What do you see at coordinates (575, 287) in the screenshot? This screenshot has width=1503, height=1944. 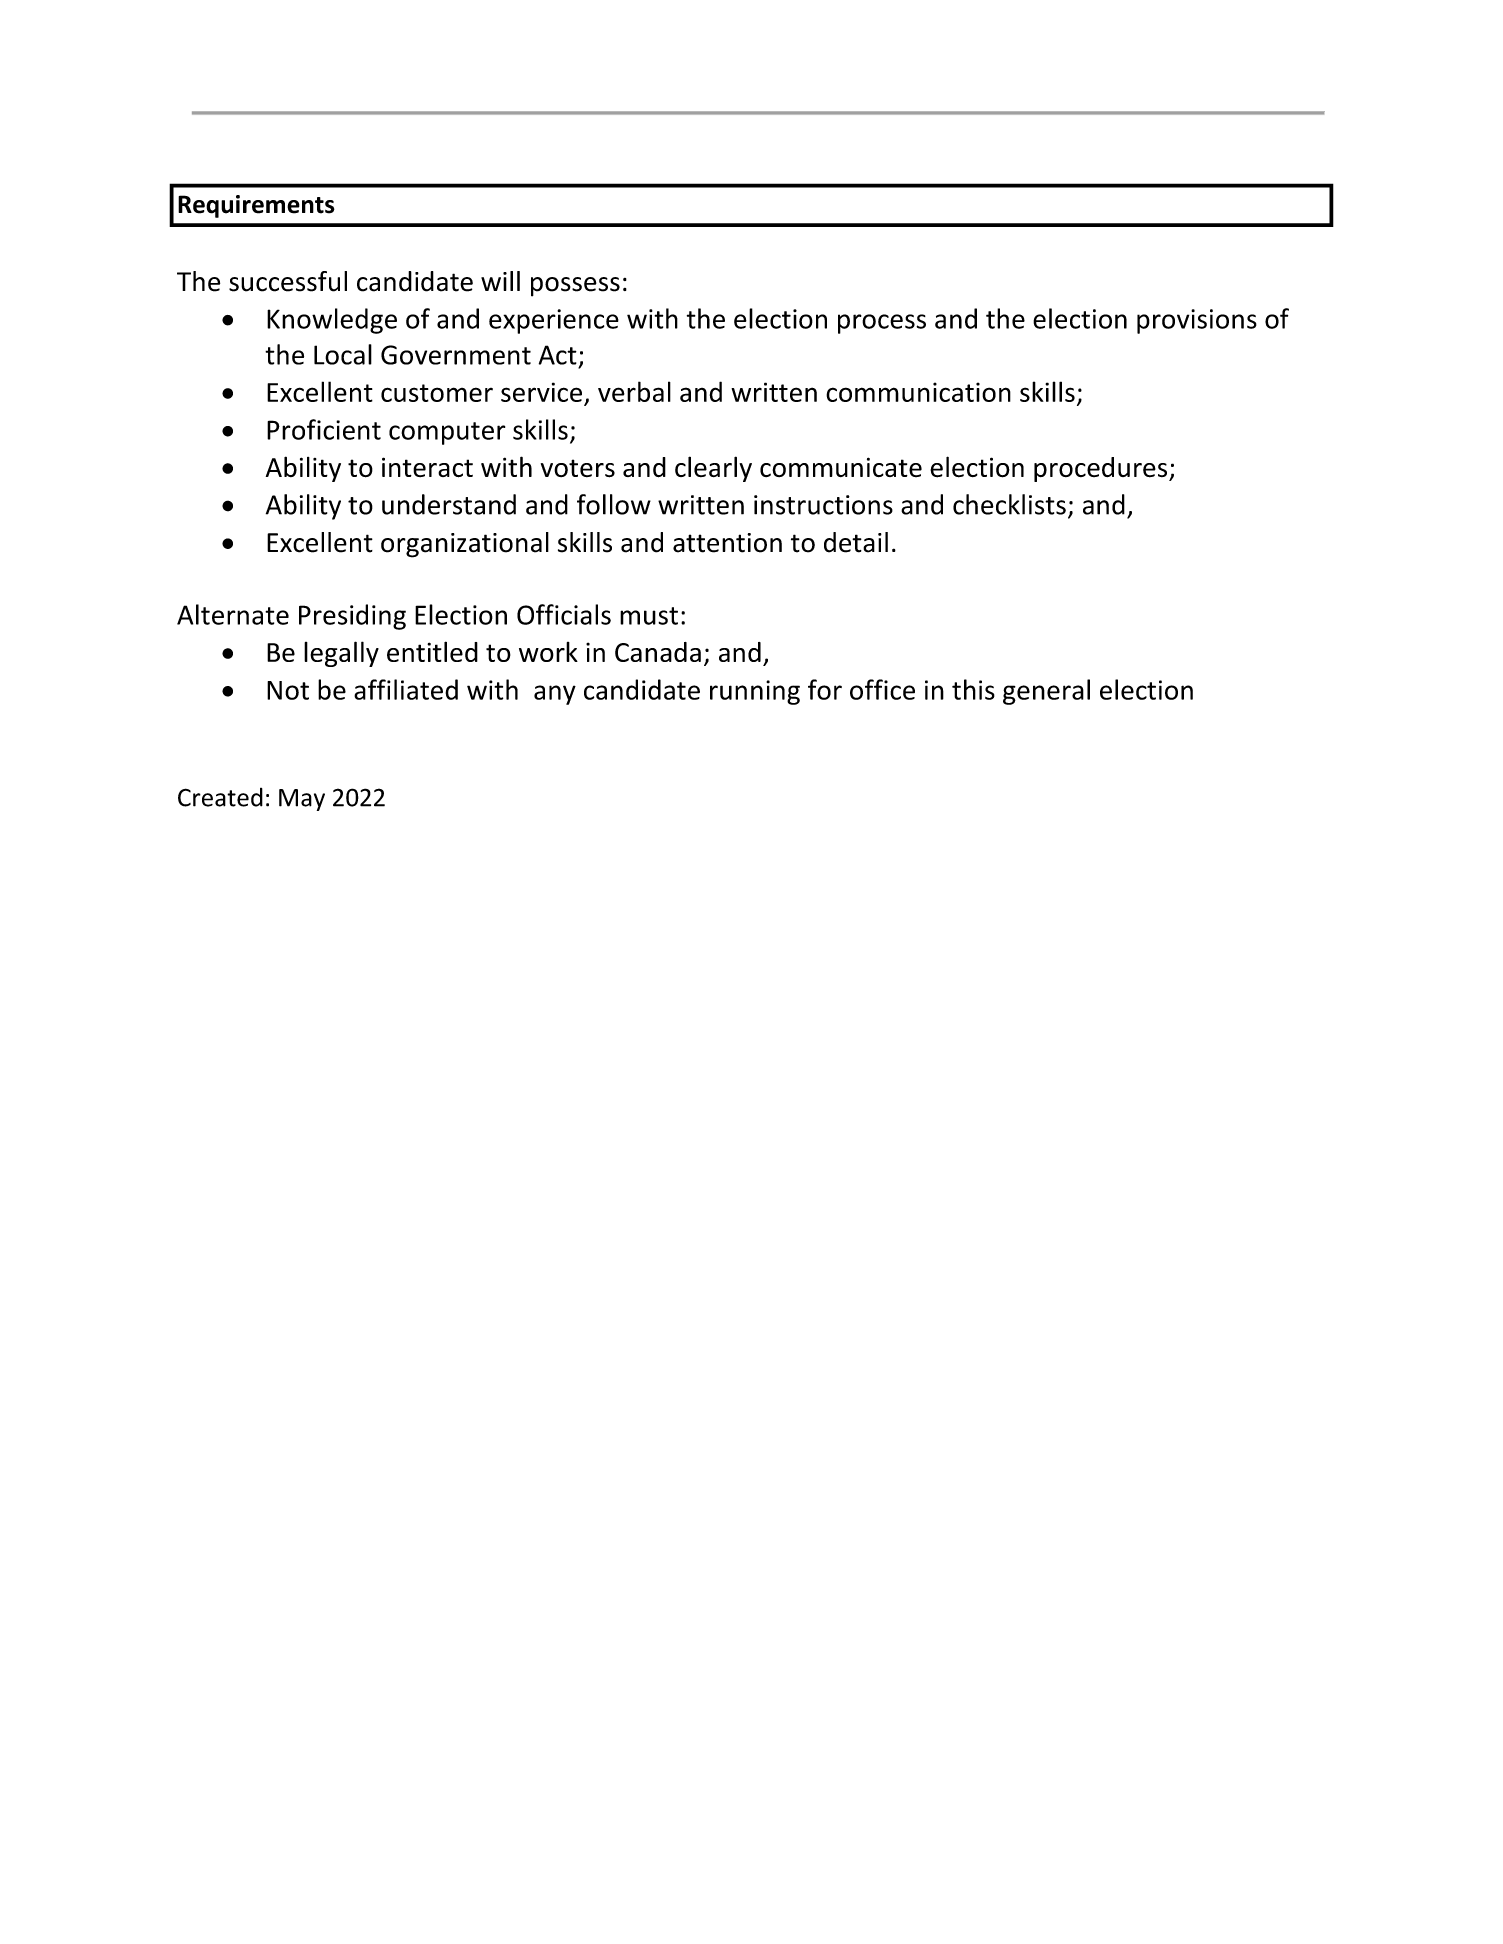 I see `possess` at bounding box center [575, 287].
